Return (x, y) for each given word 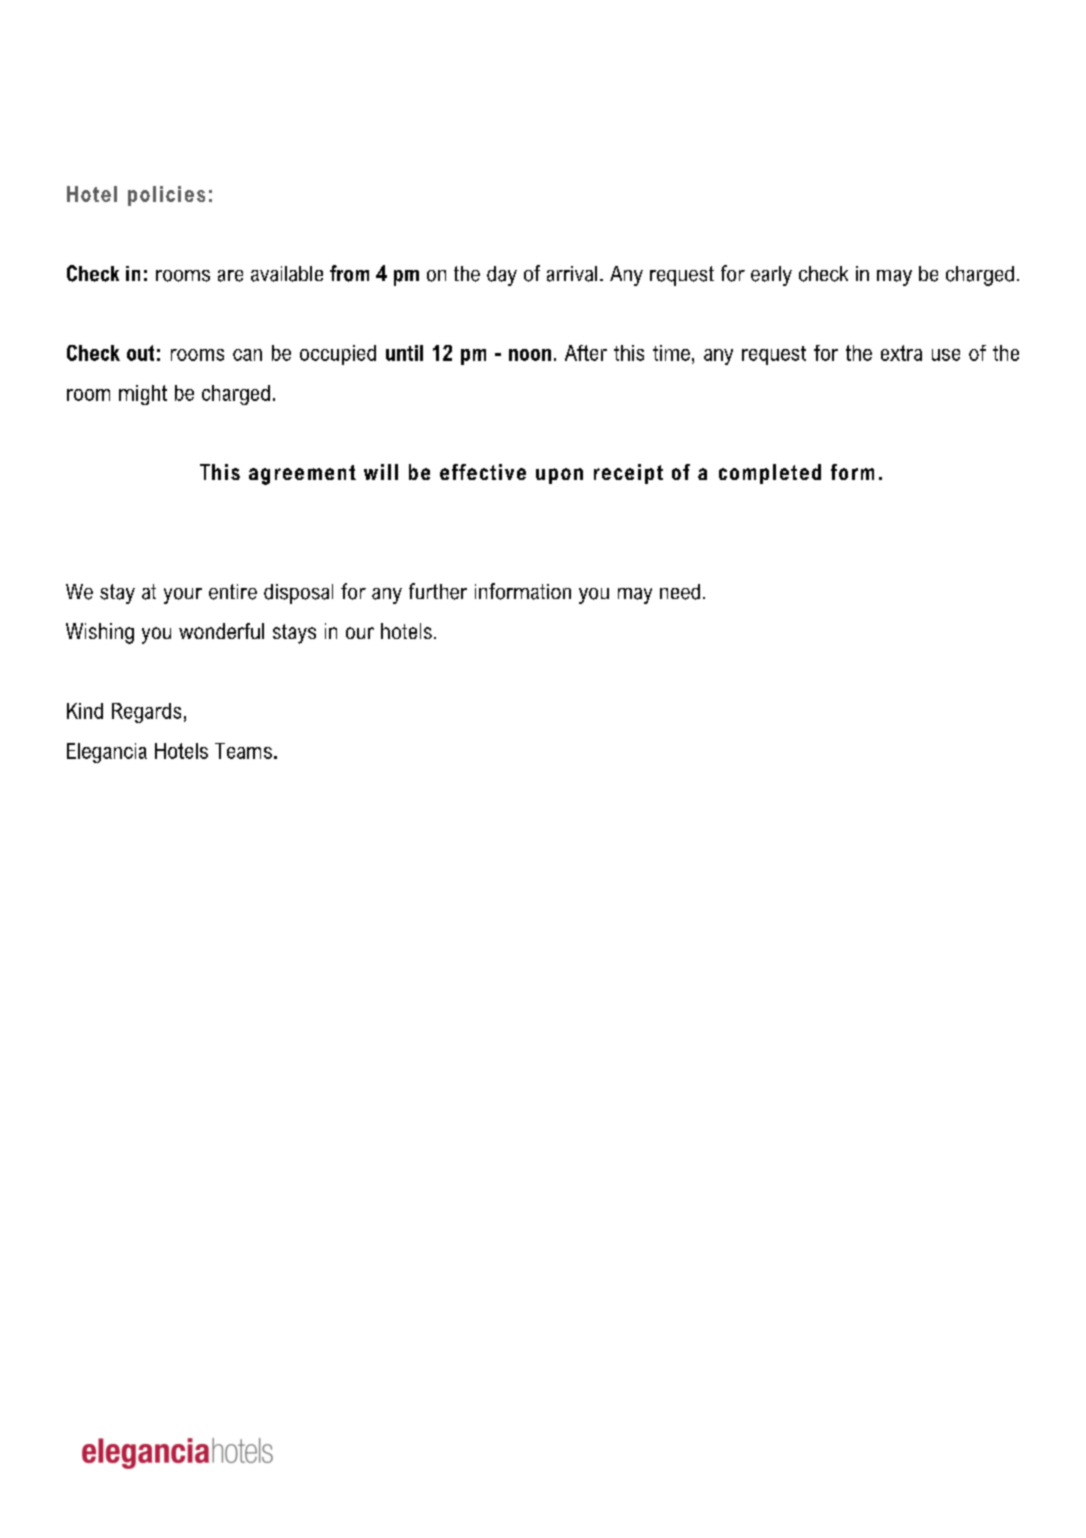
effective (483, 472)
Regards (146, 713)
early (771, 276)
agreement (302, 475)
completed (770, 474)
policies (166, 196)
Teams (243, 751)
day (502, 276)
